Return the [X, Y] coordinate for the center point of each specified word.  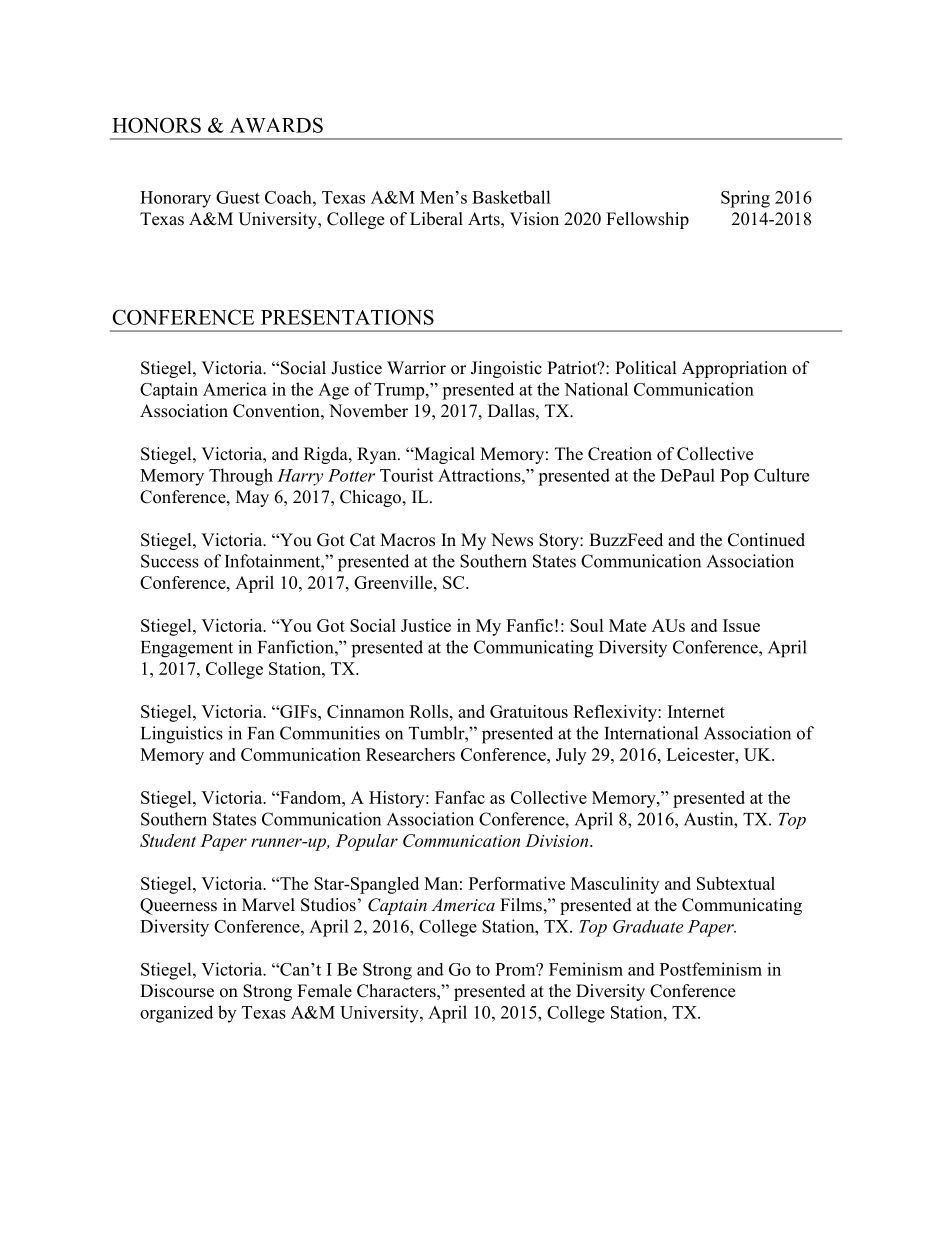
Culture [781, 475]
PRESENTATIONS [347, 317]
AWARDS [276, 125]
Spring [745, 199]
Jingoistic [506, 369]
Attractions [480, 475]
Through [241, 477]
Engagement [187, 649]
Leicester [701, 754]
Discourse [177, 991]
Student [168, 840]
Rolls [430, 711]
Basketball [511, 197]
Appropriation [734, 369]
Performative [517, 883]
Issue [741, 625]
